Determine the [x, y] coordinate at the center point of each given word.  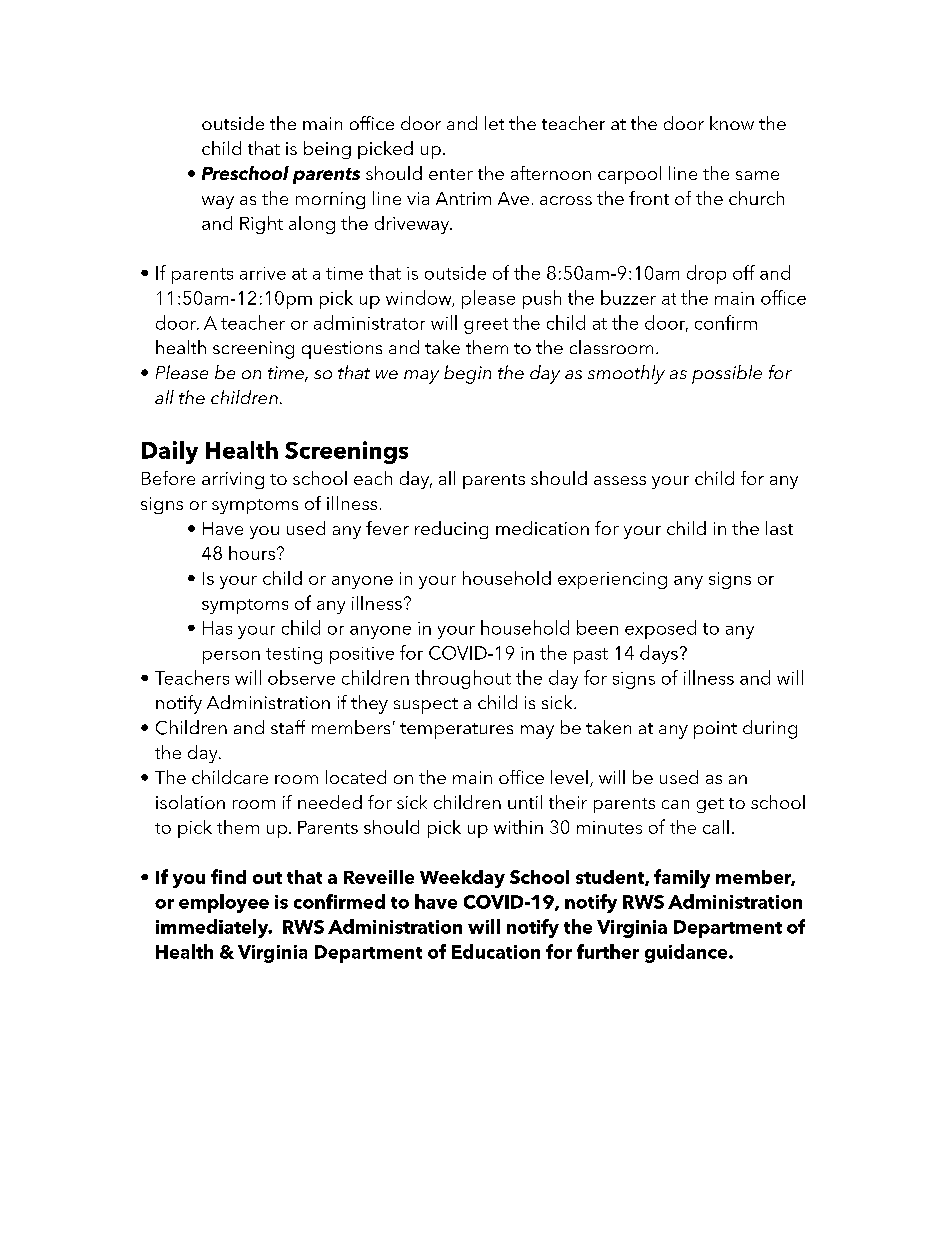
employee [224, 903]
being [327, 150]
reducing [451, 530]
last [779, 528]
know [732, 123]
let [494, 123]
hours [252, 553]
